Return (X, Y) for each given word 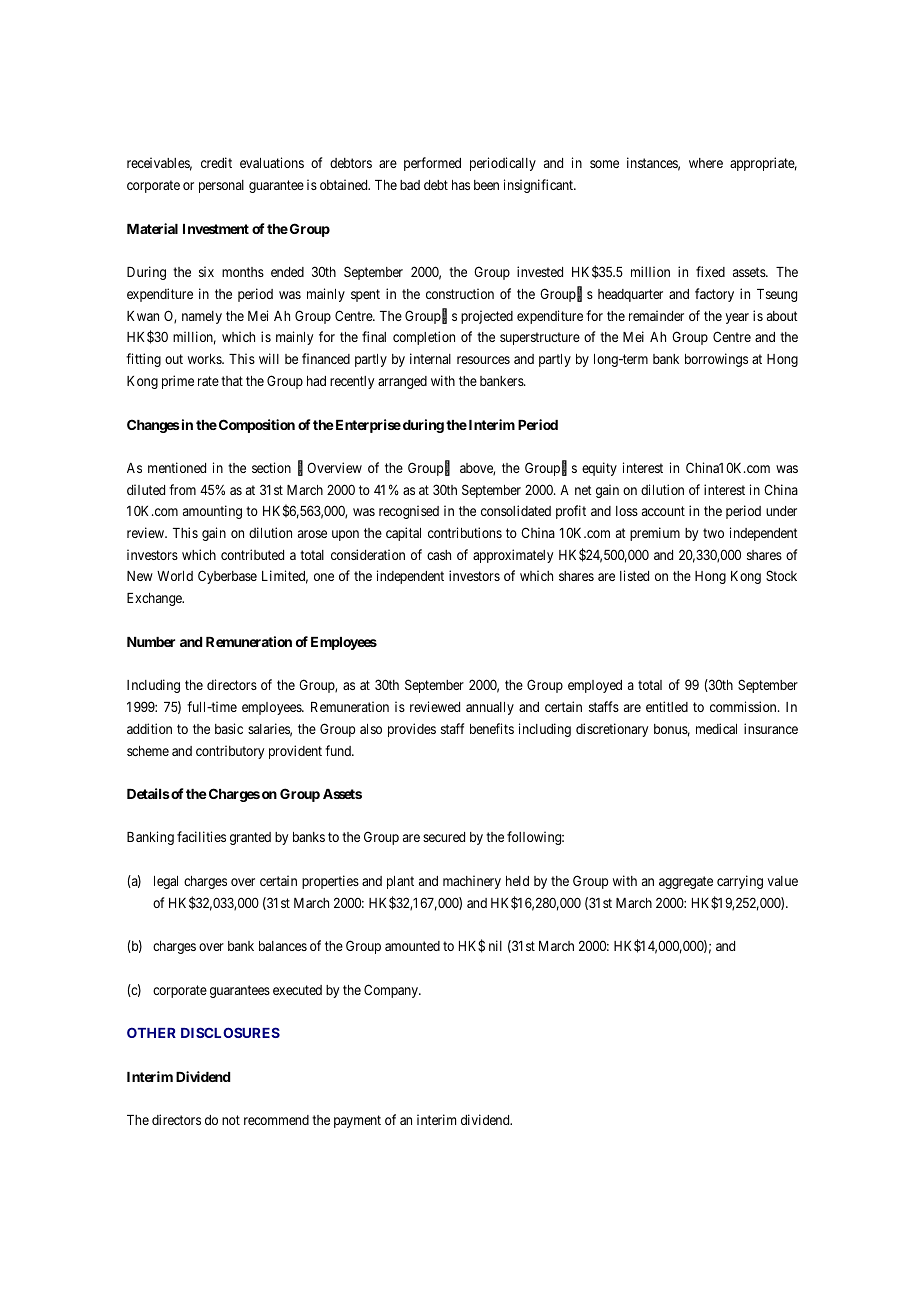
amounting (212, 512)
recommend (276, 1120)
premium (655, 534)
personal (221, 186)
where (706, 163)
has (461, 185)
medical (716, 728)
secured (444, 837)
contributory (230, 752)
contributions (465, 532)
